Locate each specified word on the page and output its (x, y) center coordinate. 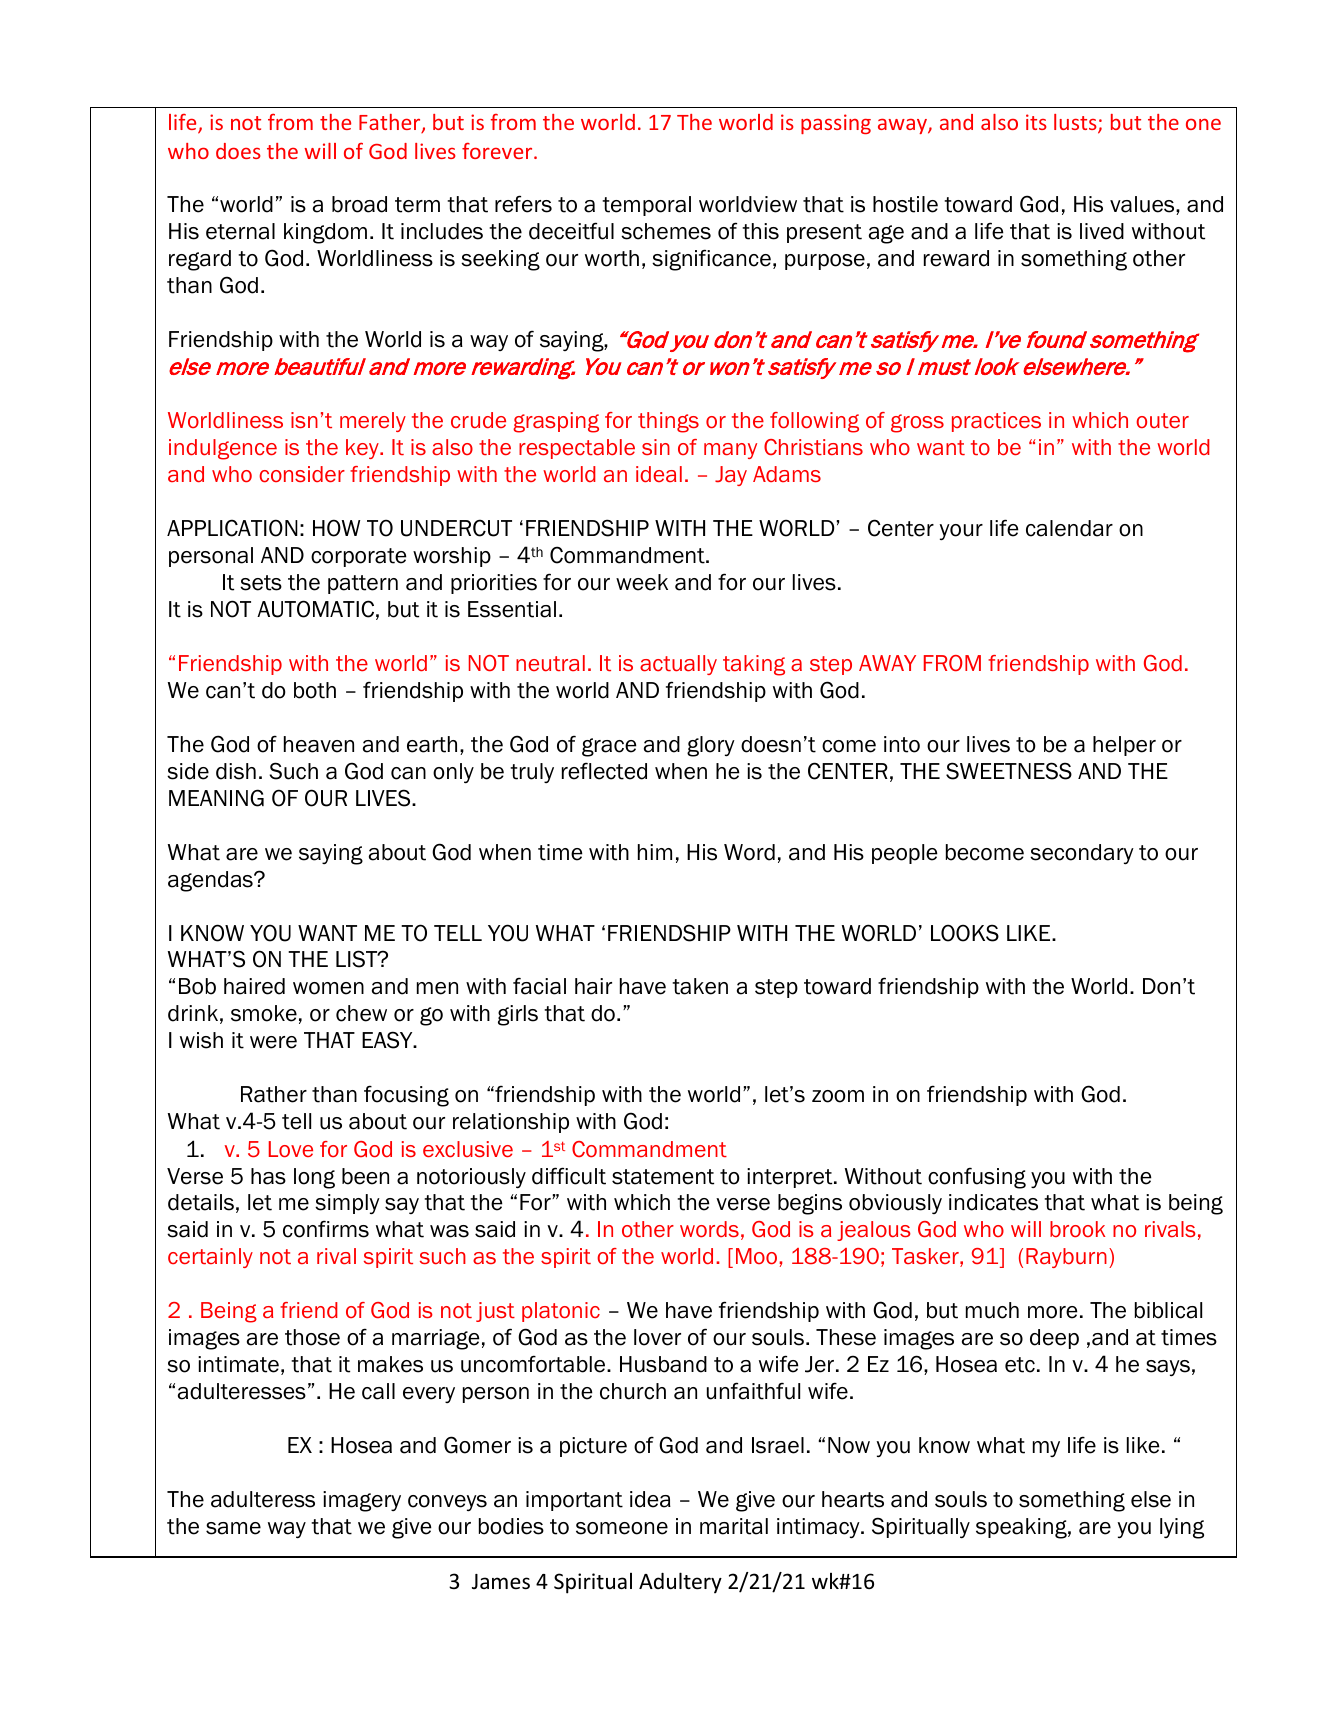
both (315, 690)
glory (711, 746)
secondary (1082, 854)
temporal (646, 206)
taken (700, 986)
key (363, 449)
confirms (326, 1229)
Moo (758, 1256)
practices (996, 422)
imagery (362, 1501)
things (668, 422)
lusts (1076, 123)
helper (1124, 746)
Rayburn (1066, 1258)
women (328, 988)
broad (359, 204)
